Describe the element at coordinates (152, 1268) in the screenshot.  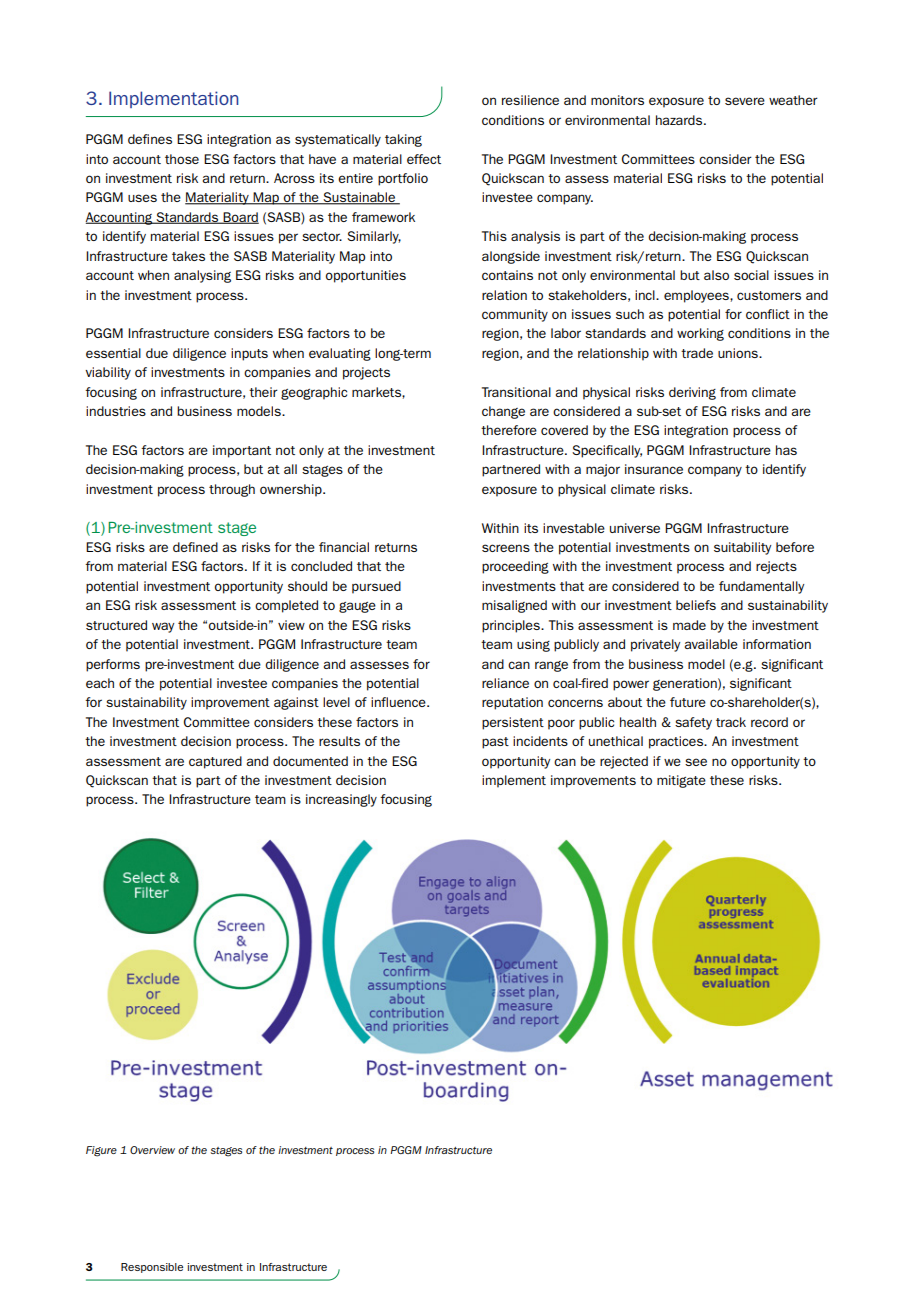
I see `Responsible` at that location.
